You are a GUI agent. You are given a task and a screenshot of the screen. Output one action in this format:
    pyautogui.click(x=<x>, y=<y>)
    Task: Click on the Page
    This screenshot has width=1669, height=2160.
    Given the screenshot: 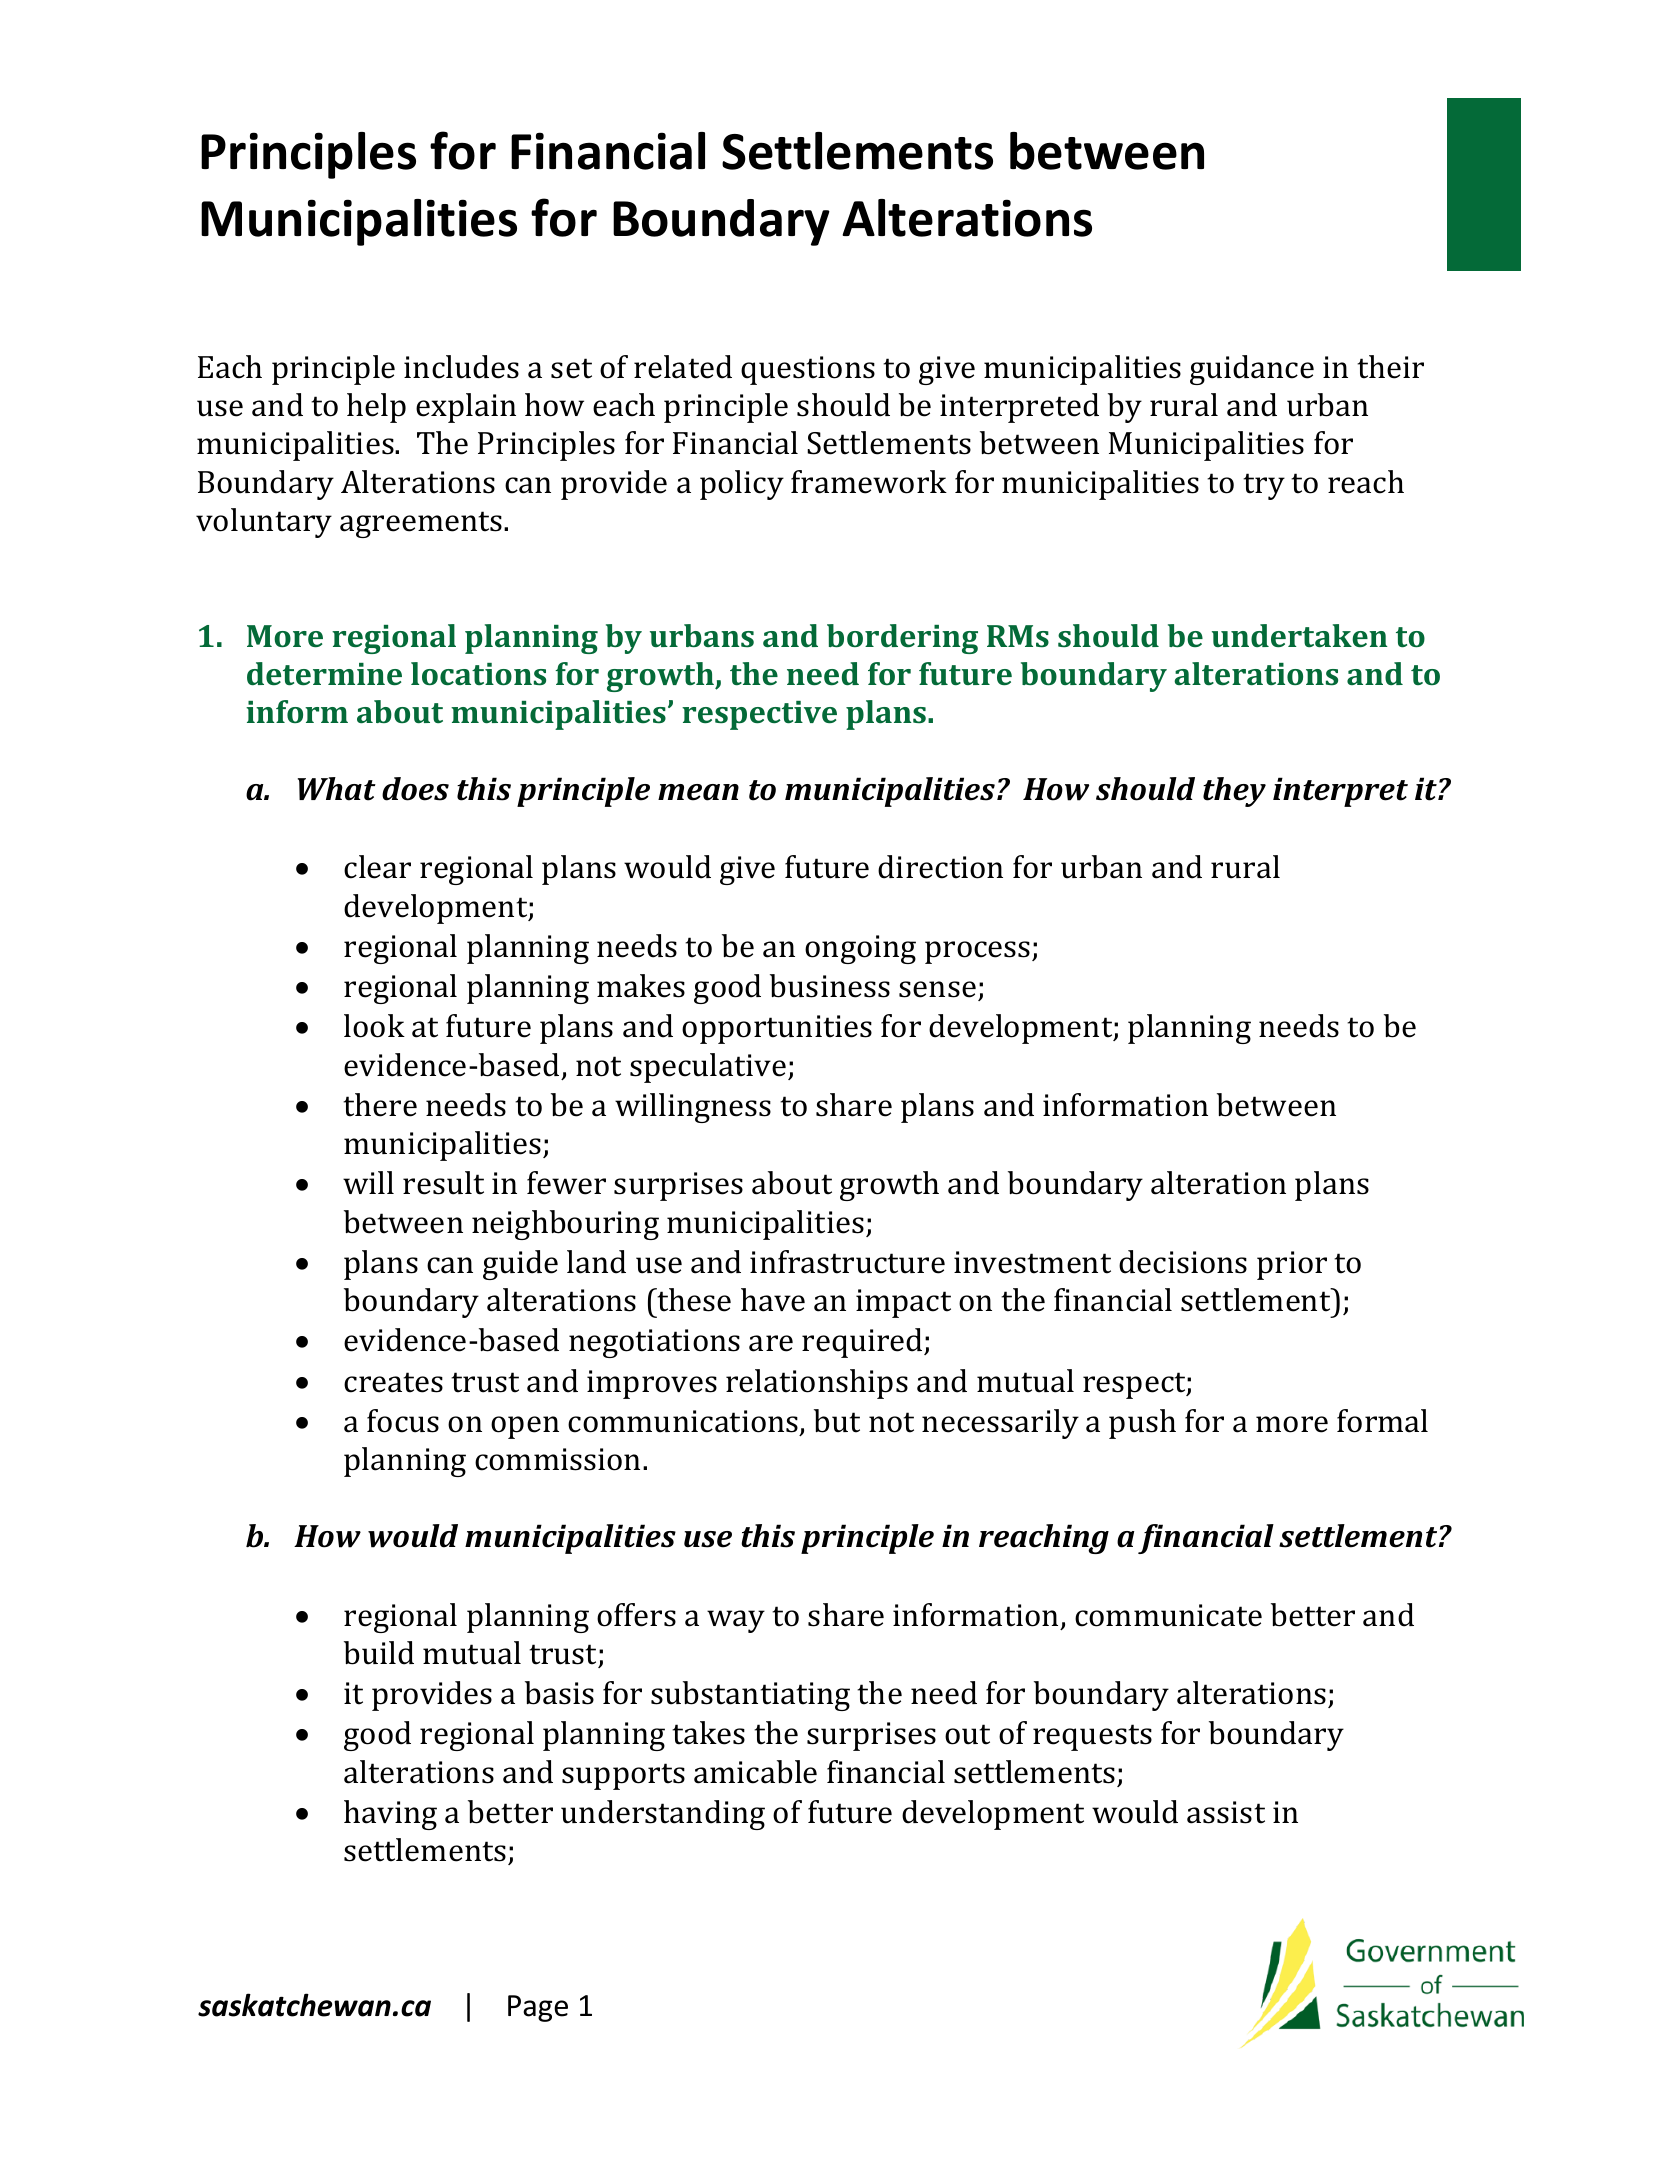 What is the action you would take?
    pyautogui.click(x=538, y=2008)
